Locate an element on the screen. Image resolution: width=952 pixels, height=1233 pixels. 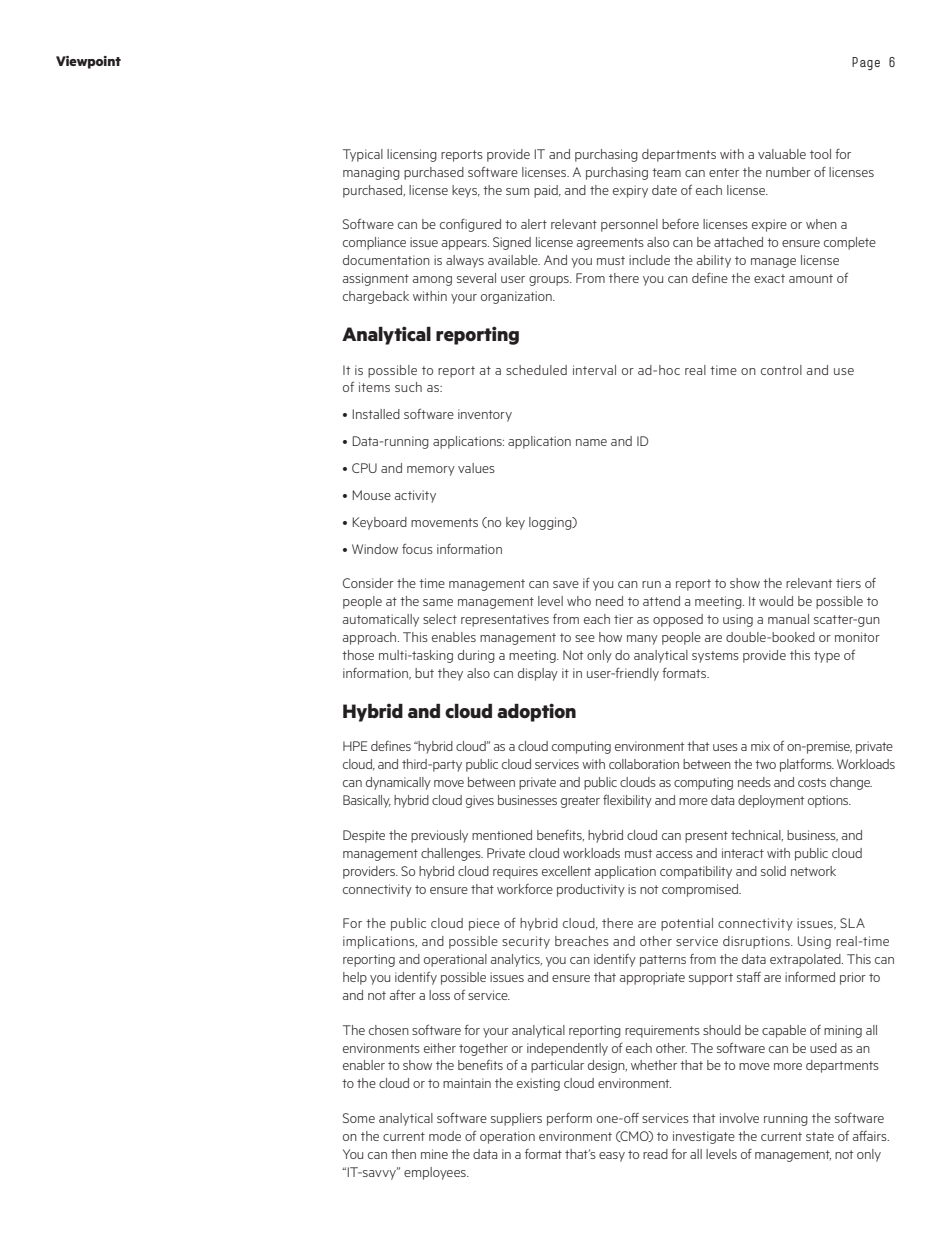
gives is located at coordinates (480, 801).
